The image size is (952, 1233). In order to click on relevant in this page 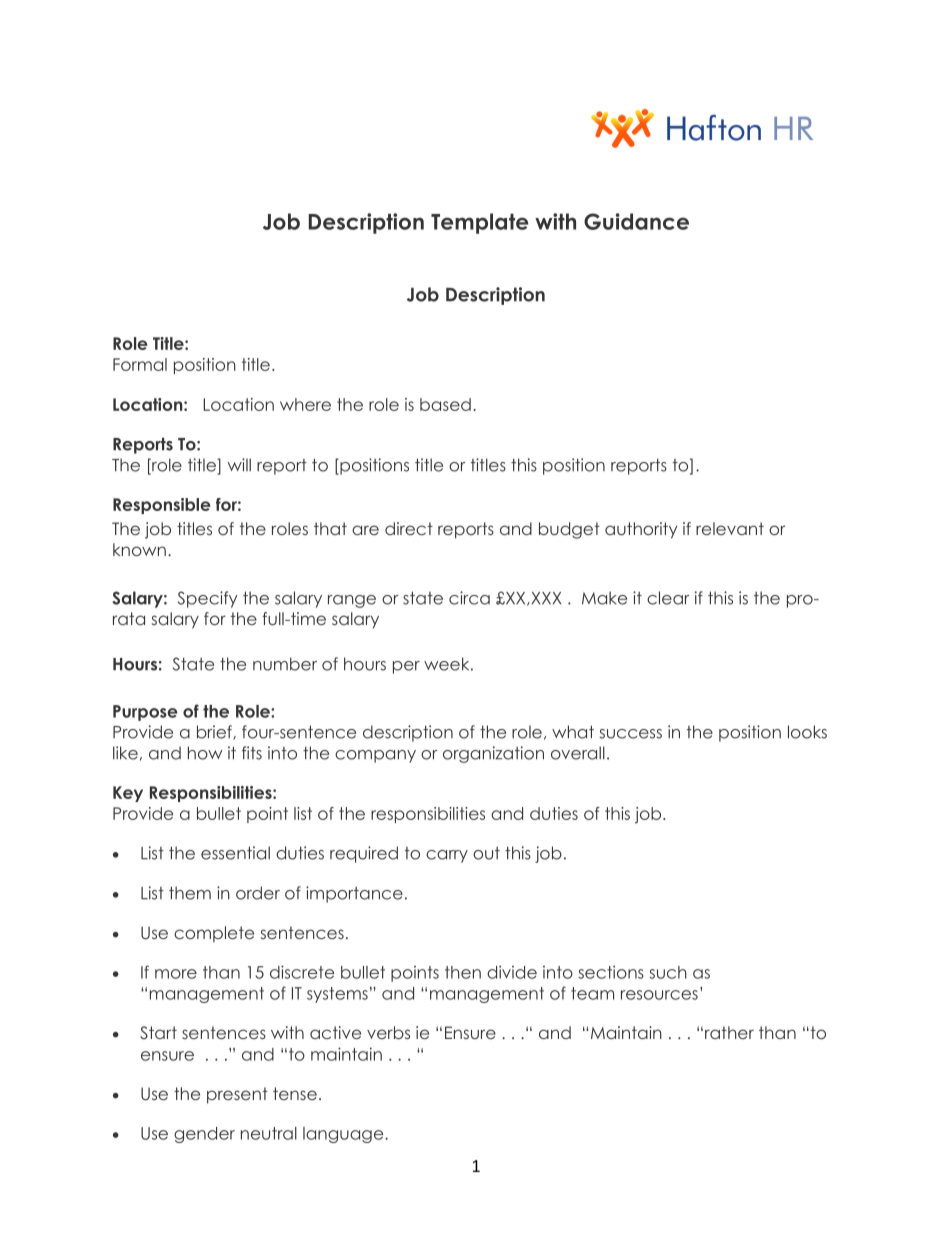, I will do `click(730, 528)`.
